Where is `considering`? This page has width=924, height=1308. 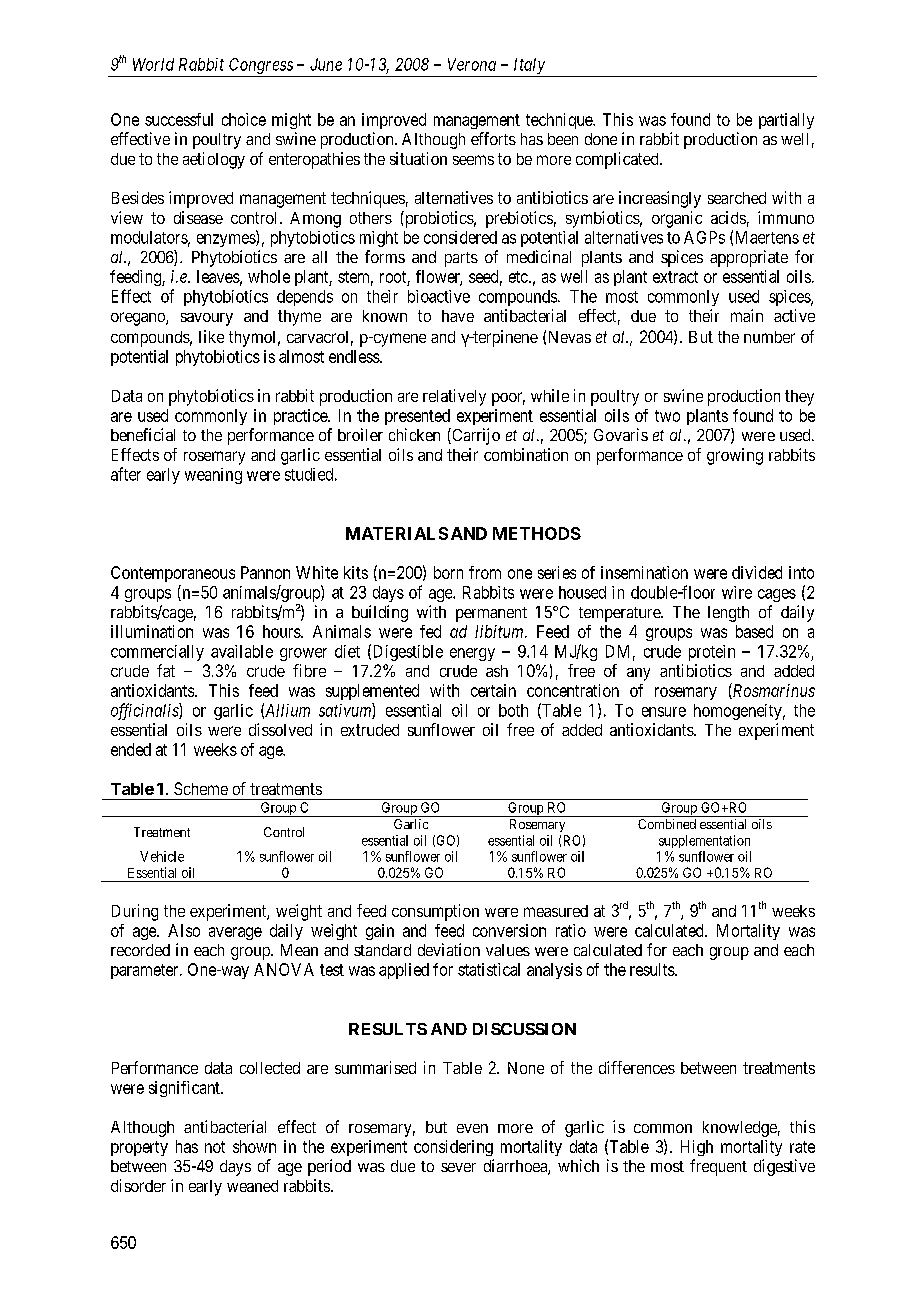 considering is located at coordinates (453, 1148).
